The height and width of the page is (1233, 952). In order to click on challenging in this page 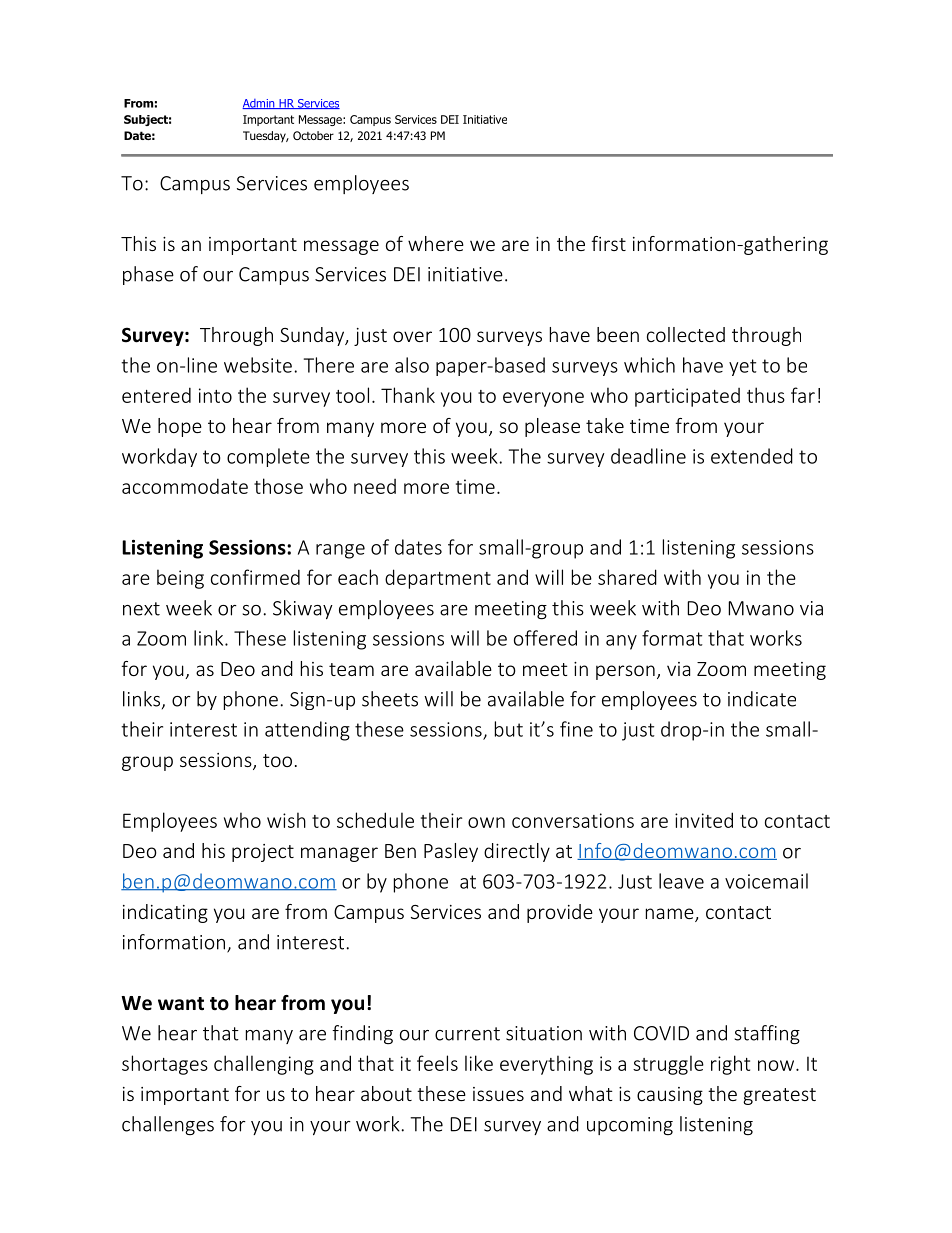, I will do `click(264, 1065)`.
